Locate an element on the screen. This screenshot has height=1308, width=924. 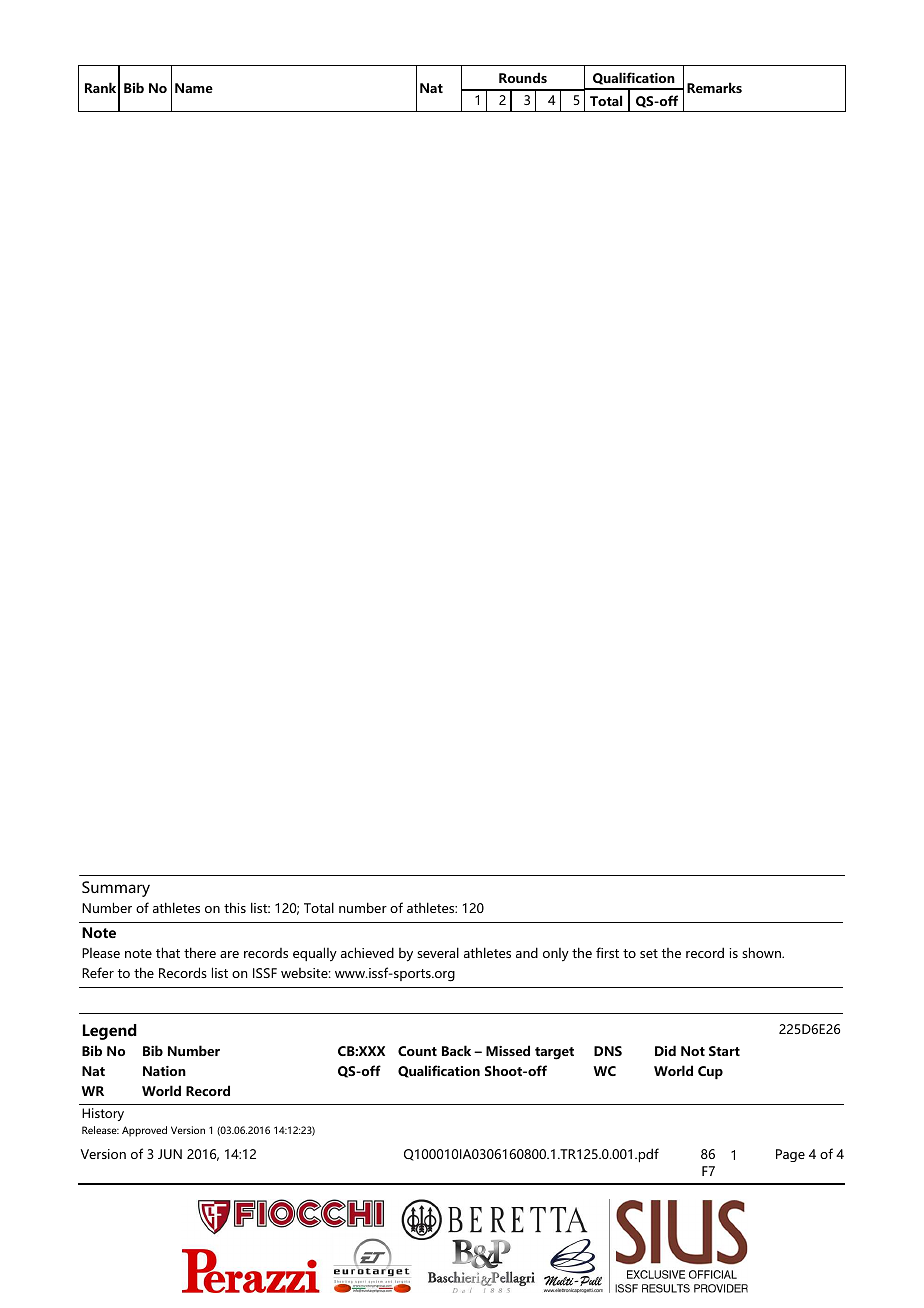
set is located at coordinates (649, 953).
